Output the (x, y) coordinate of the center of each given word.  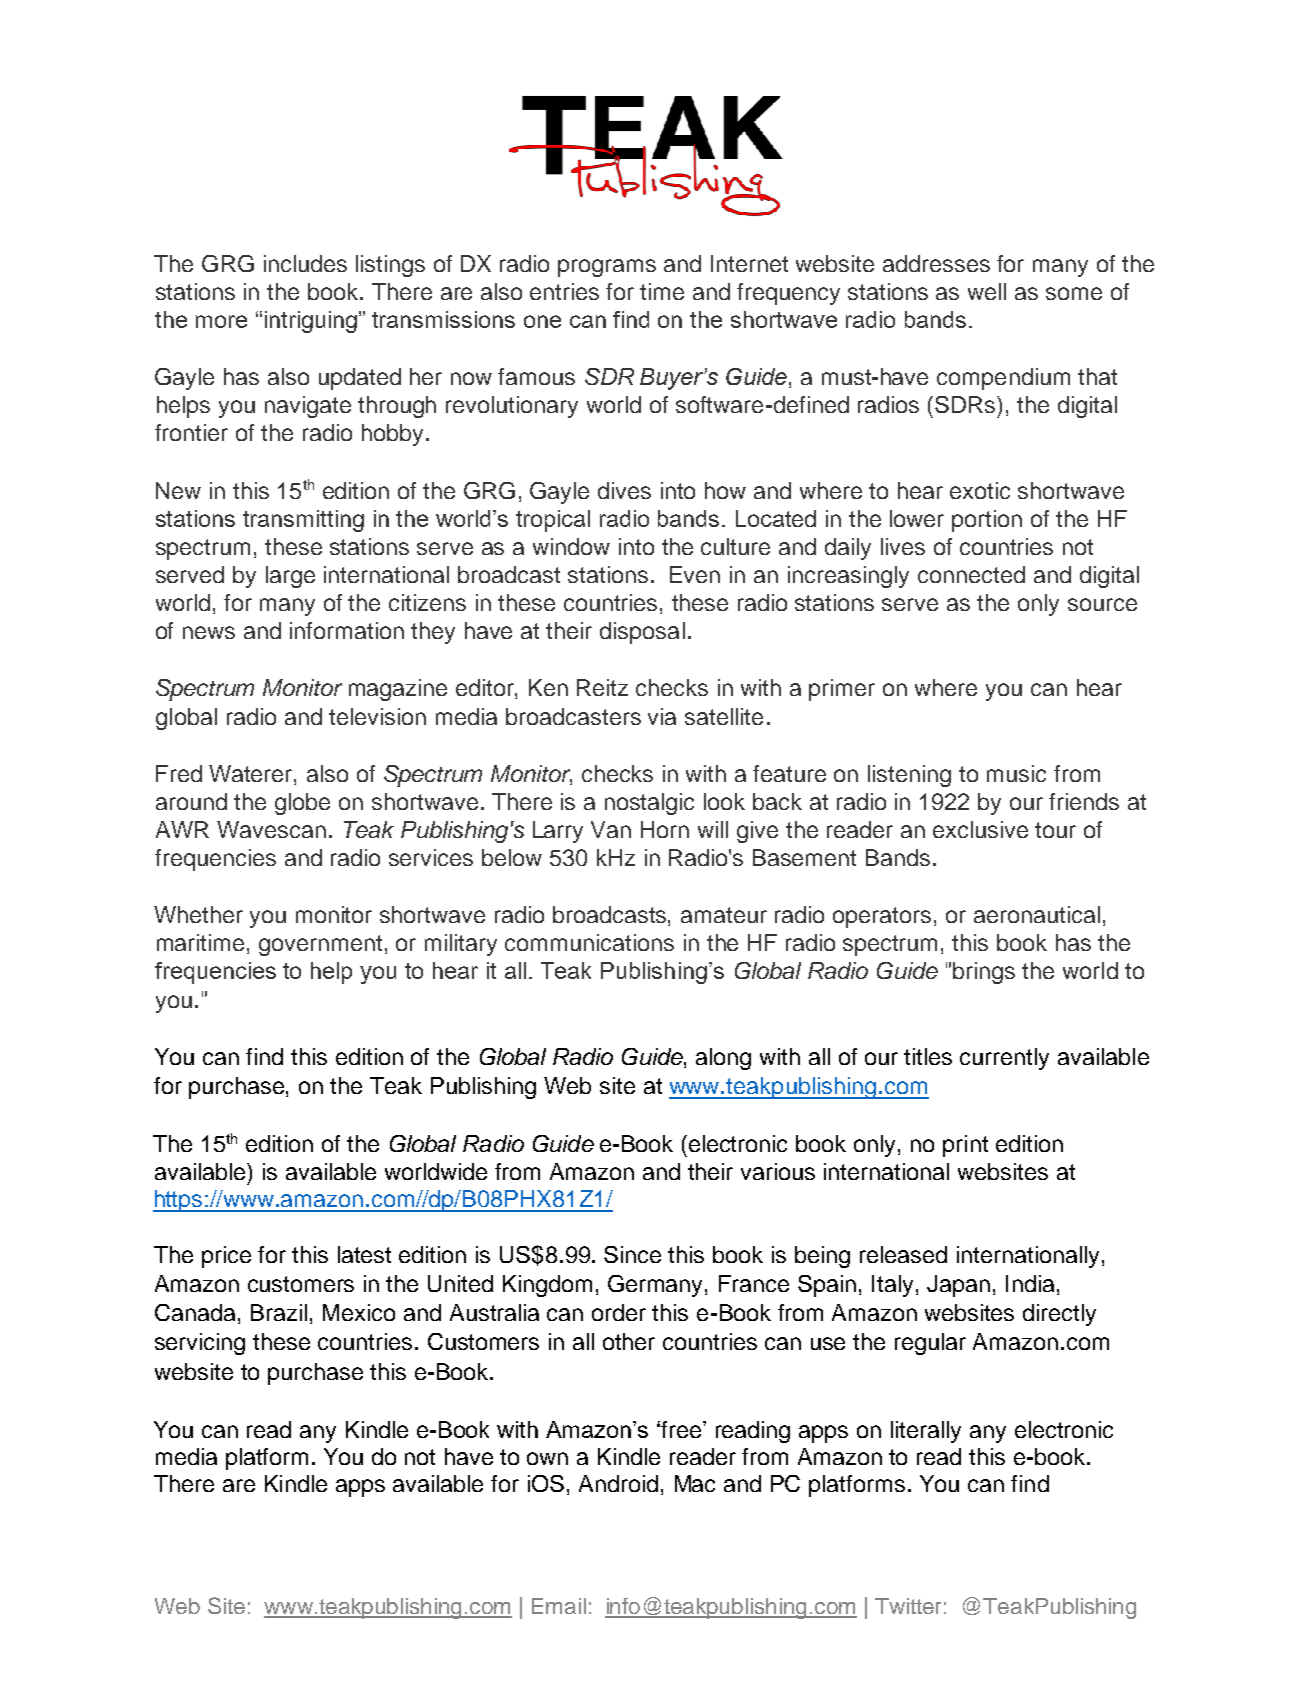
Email (559, 1606)
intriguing (311, 322)
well (987, 291)
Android (618, 1483)
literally (926, 1432)
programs (607, 268)
